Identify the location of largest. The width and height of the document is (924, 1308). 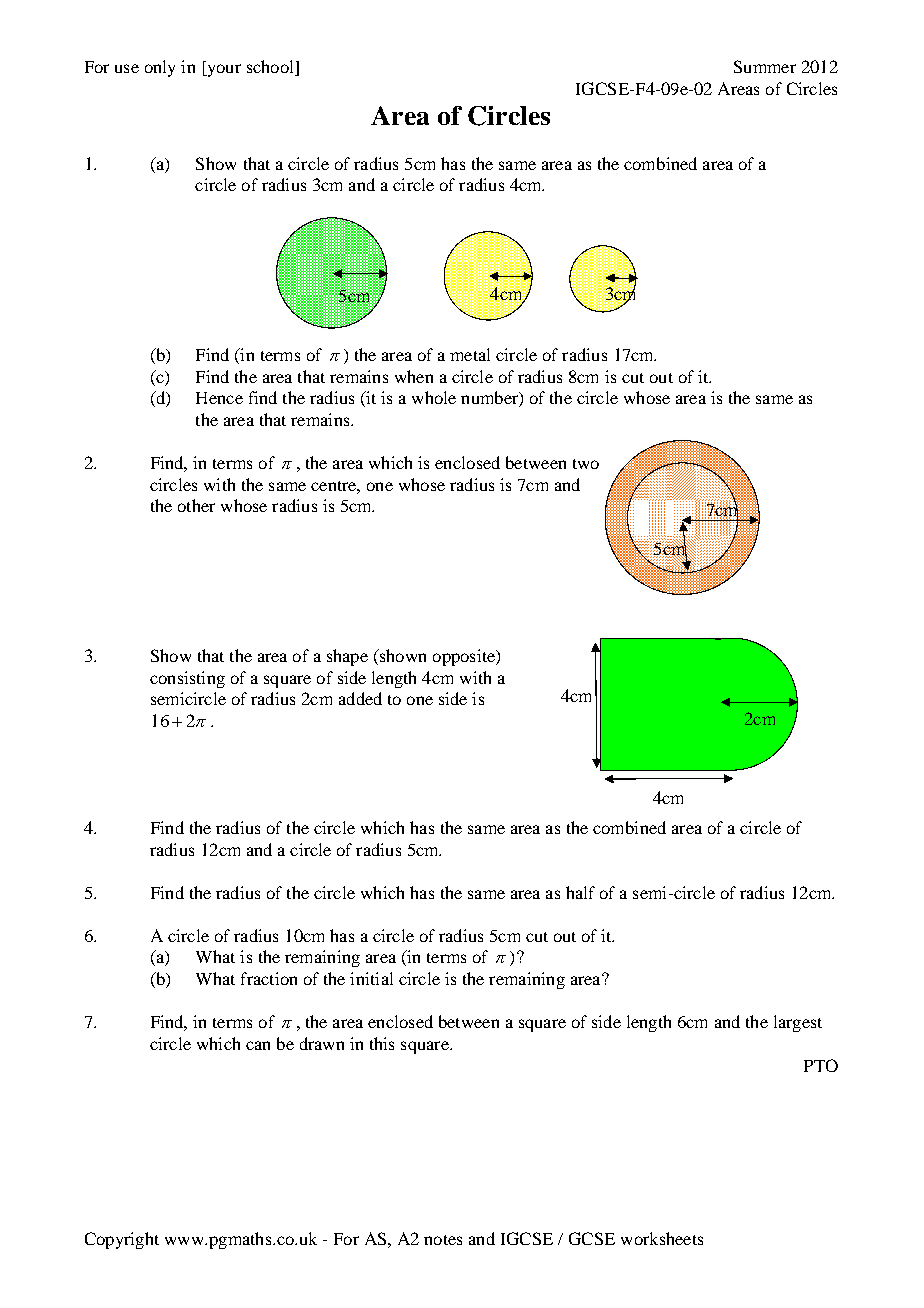
(798, 1023).
